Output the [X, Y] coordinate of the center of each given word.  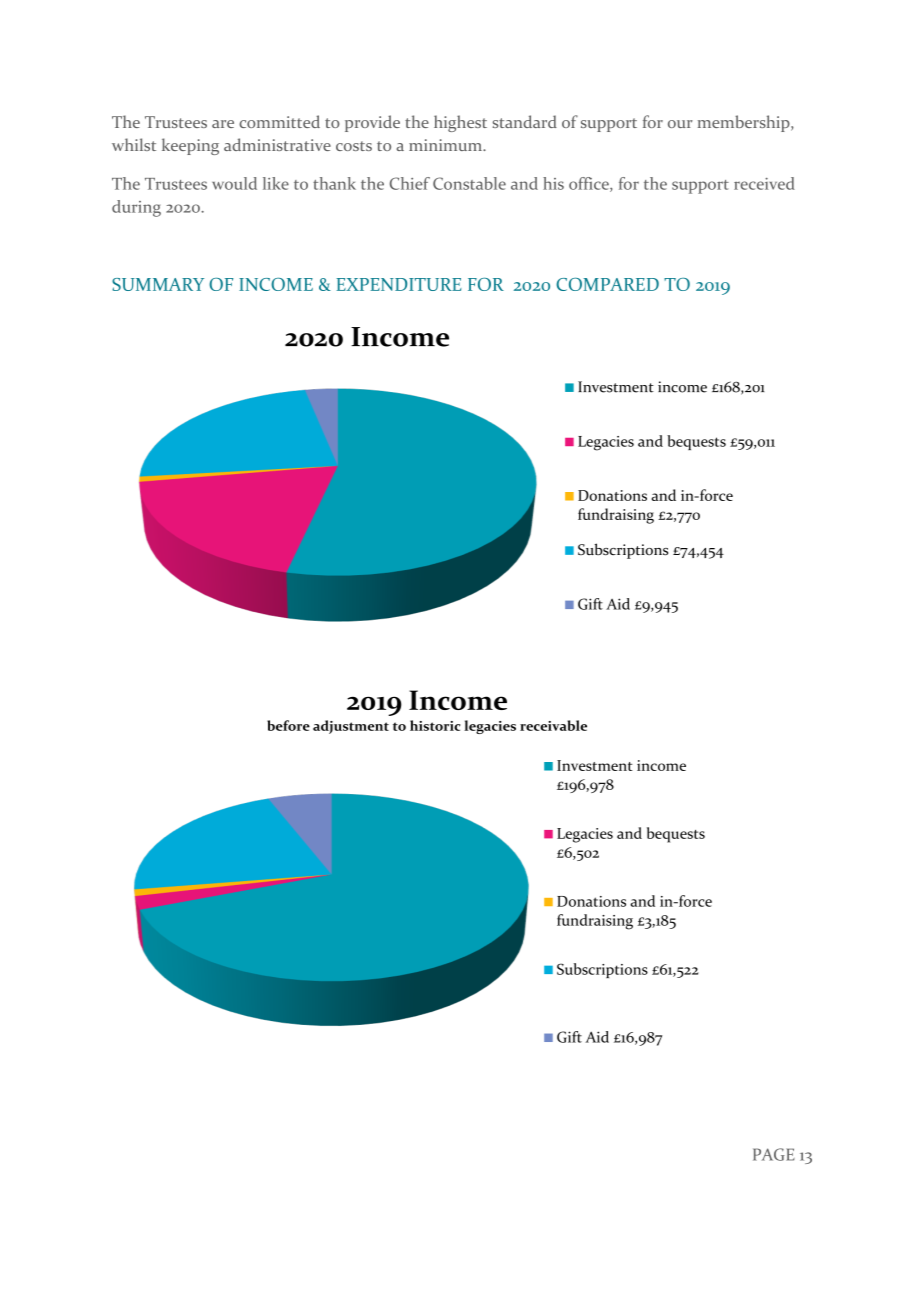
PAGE [774, 1154]
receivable [553, 725]
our [680, 124]
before [288, 725]
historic [435, 725]
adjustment [351, 727]
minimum [447, 145]
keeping [190, 146]
